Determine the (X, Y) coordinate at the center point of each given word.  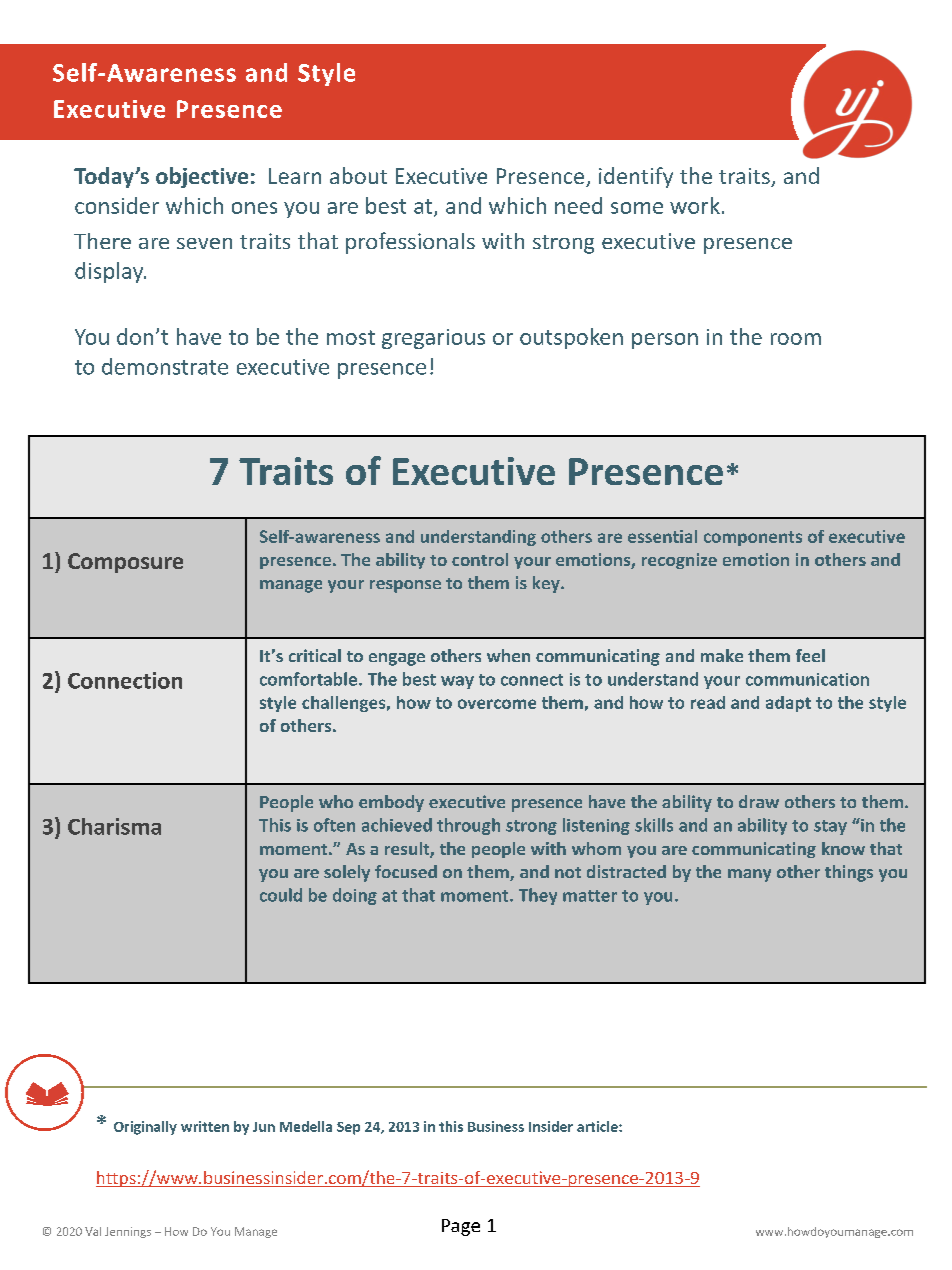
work (695, 205)
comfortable (308, 679)
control (480, 559)
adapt (788, 704)
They (538, 896)
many (749, 875)
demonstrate (165, 366)
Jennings (128, 1232)
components (753, 538)
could (281, 895)
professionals (410, 243)
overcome (497, 704)
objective (202, 177)
